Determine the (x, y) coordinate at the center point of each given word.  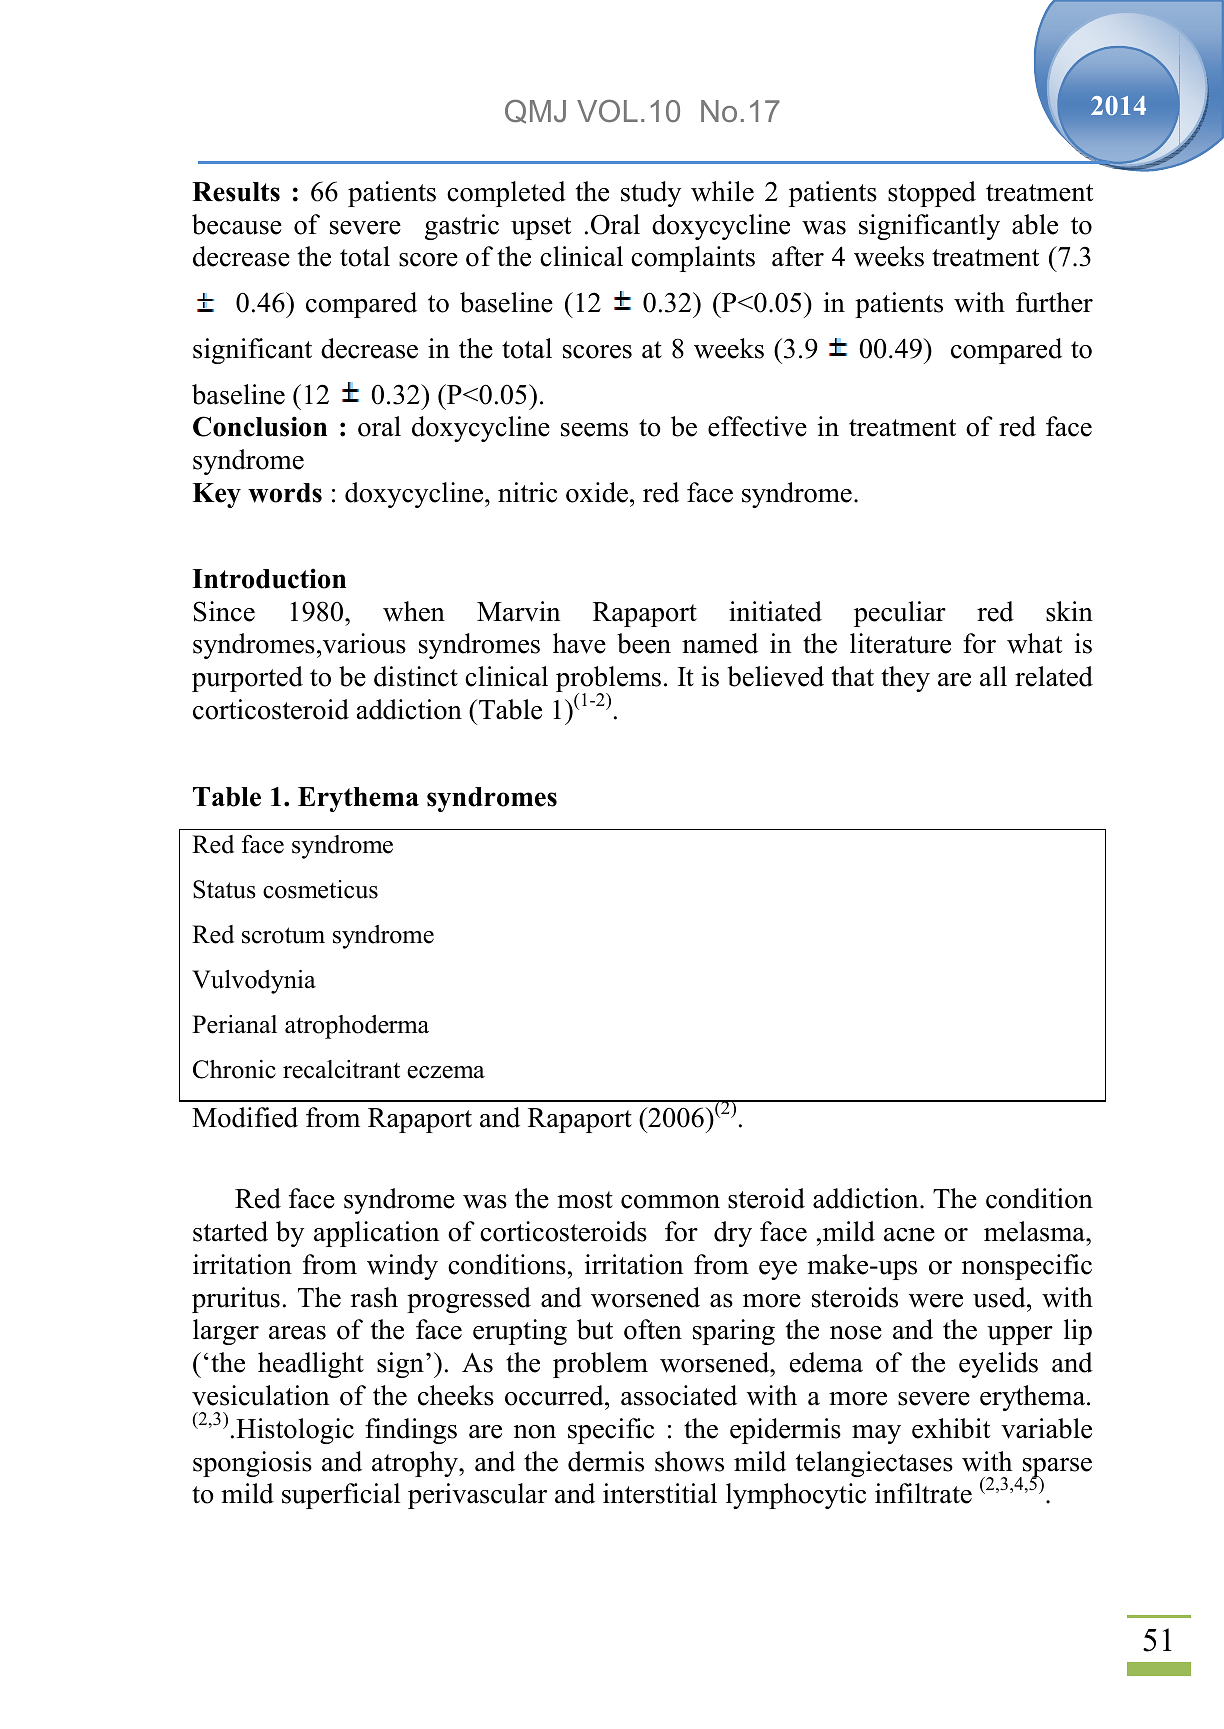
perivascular (477, 1496)
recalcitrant (341, 1069)
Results (236, 192)
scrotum (283, 935)
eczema (446, 1072)
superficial (341, 1496)
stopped (932, 194)
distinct (416, 676)
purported (247, 679)
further (1054, 302)
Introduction (269, 578)
